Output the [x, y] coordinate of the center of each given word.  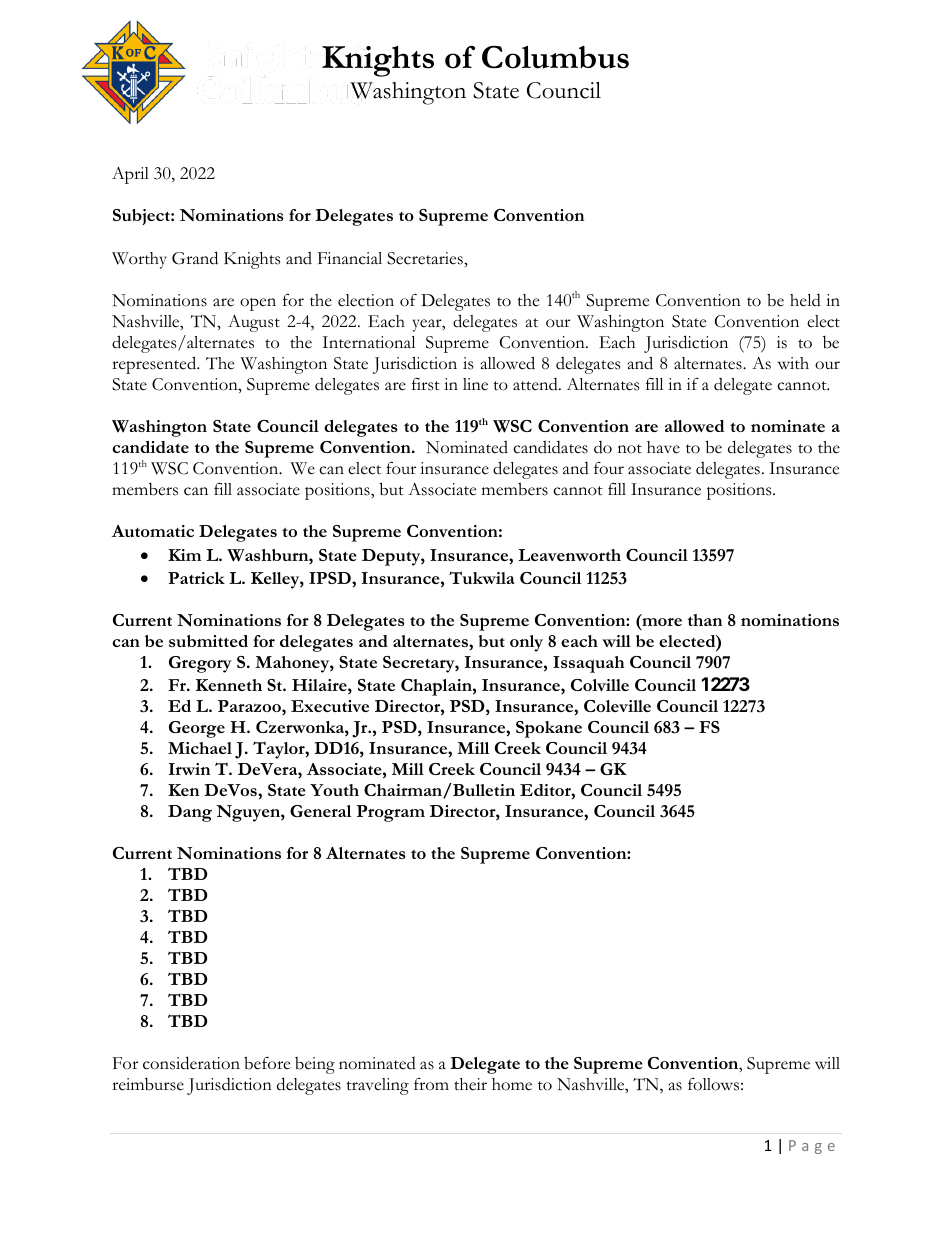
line [475, 384]
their [470, 1084]
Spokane [549, 729]
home [512, 1084]
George [197, 729]
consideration [191, 1063]
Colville [600, 685]
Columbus [555, 57]
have [663, 447]
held [805, 300]
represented [155, 365]
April [130, 175]
